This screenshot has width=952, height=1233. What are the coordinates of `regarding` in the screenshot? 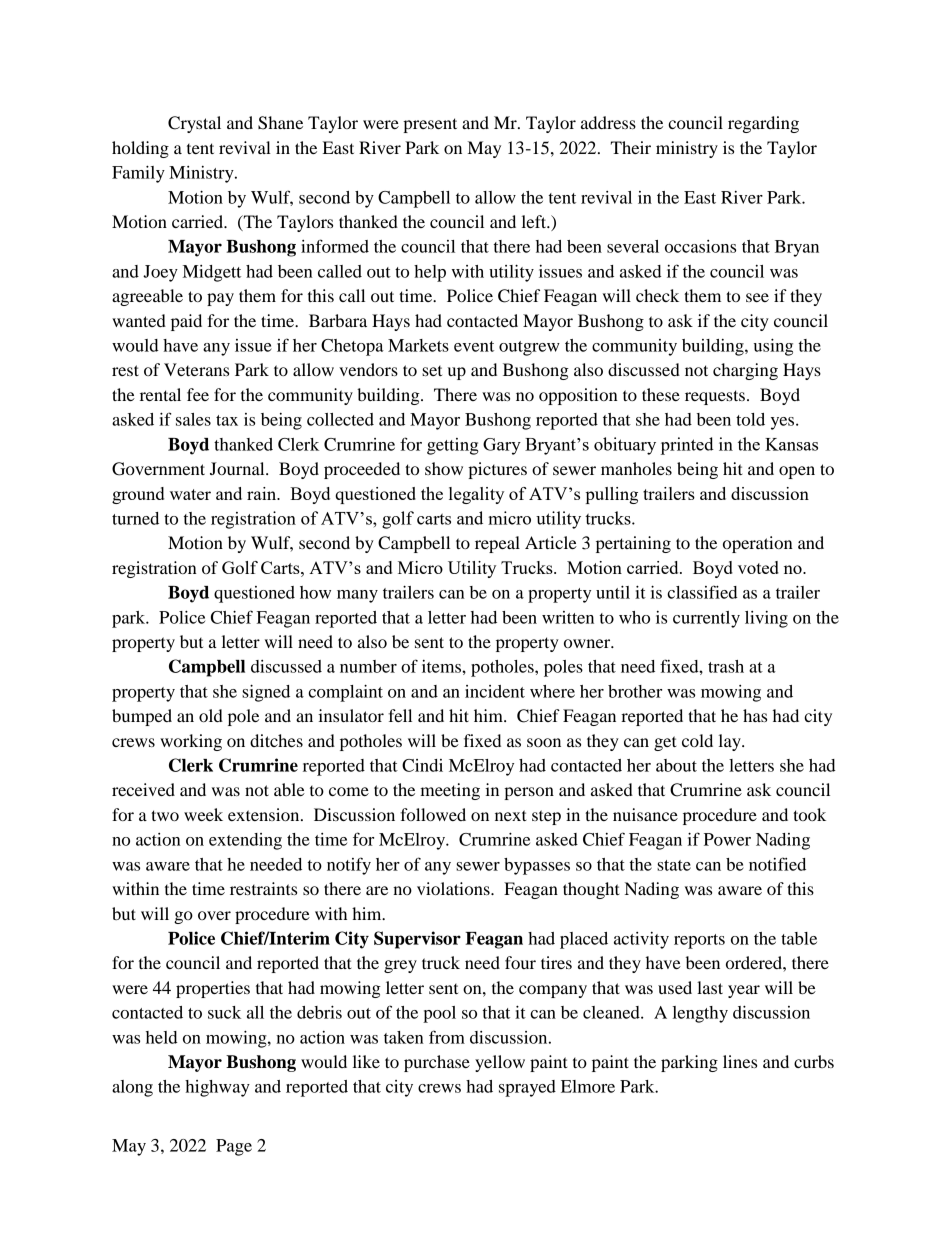 It's located at (763, 124).
